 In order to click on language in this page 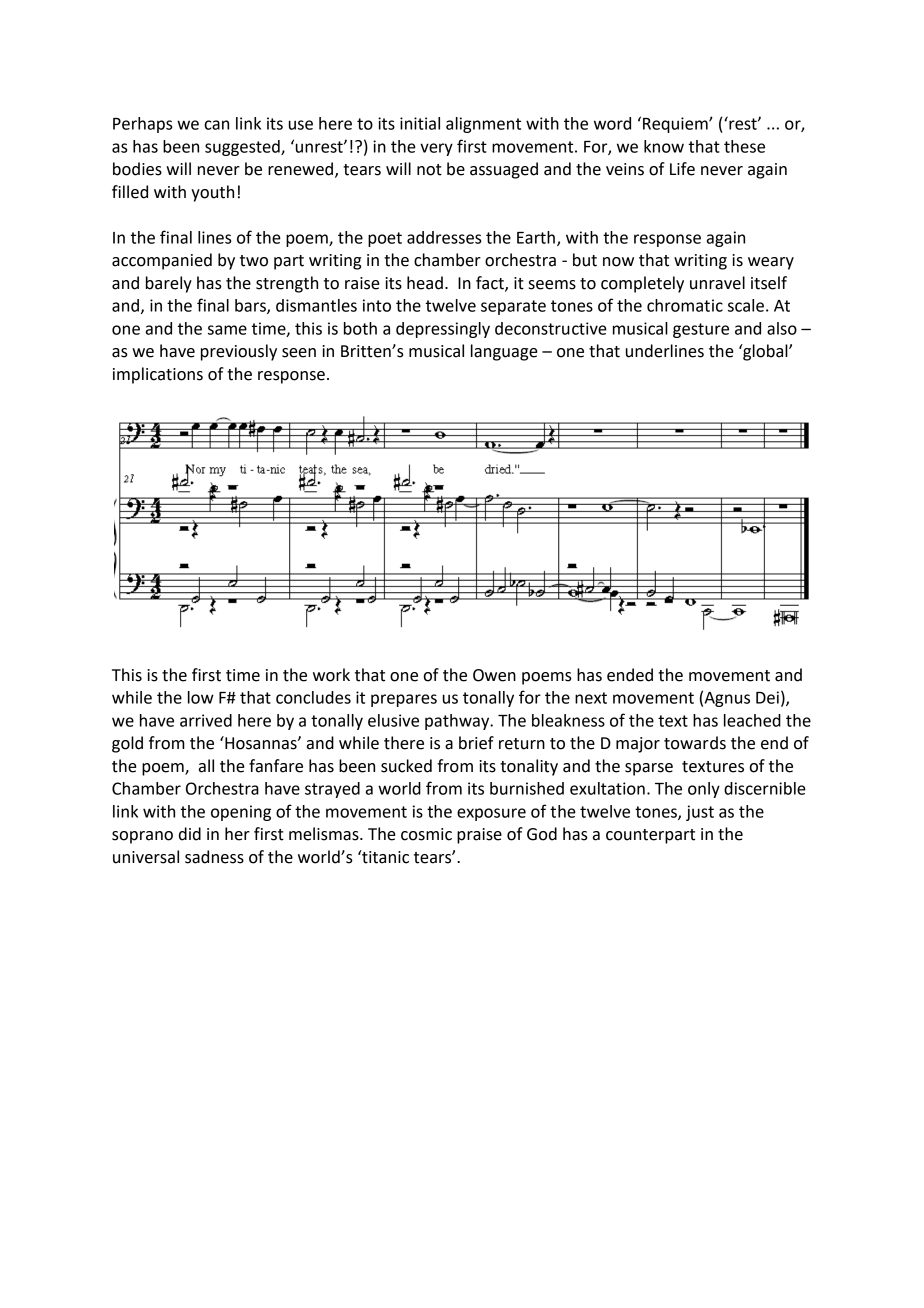, I will do `click(504, 352)`.
